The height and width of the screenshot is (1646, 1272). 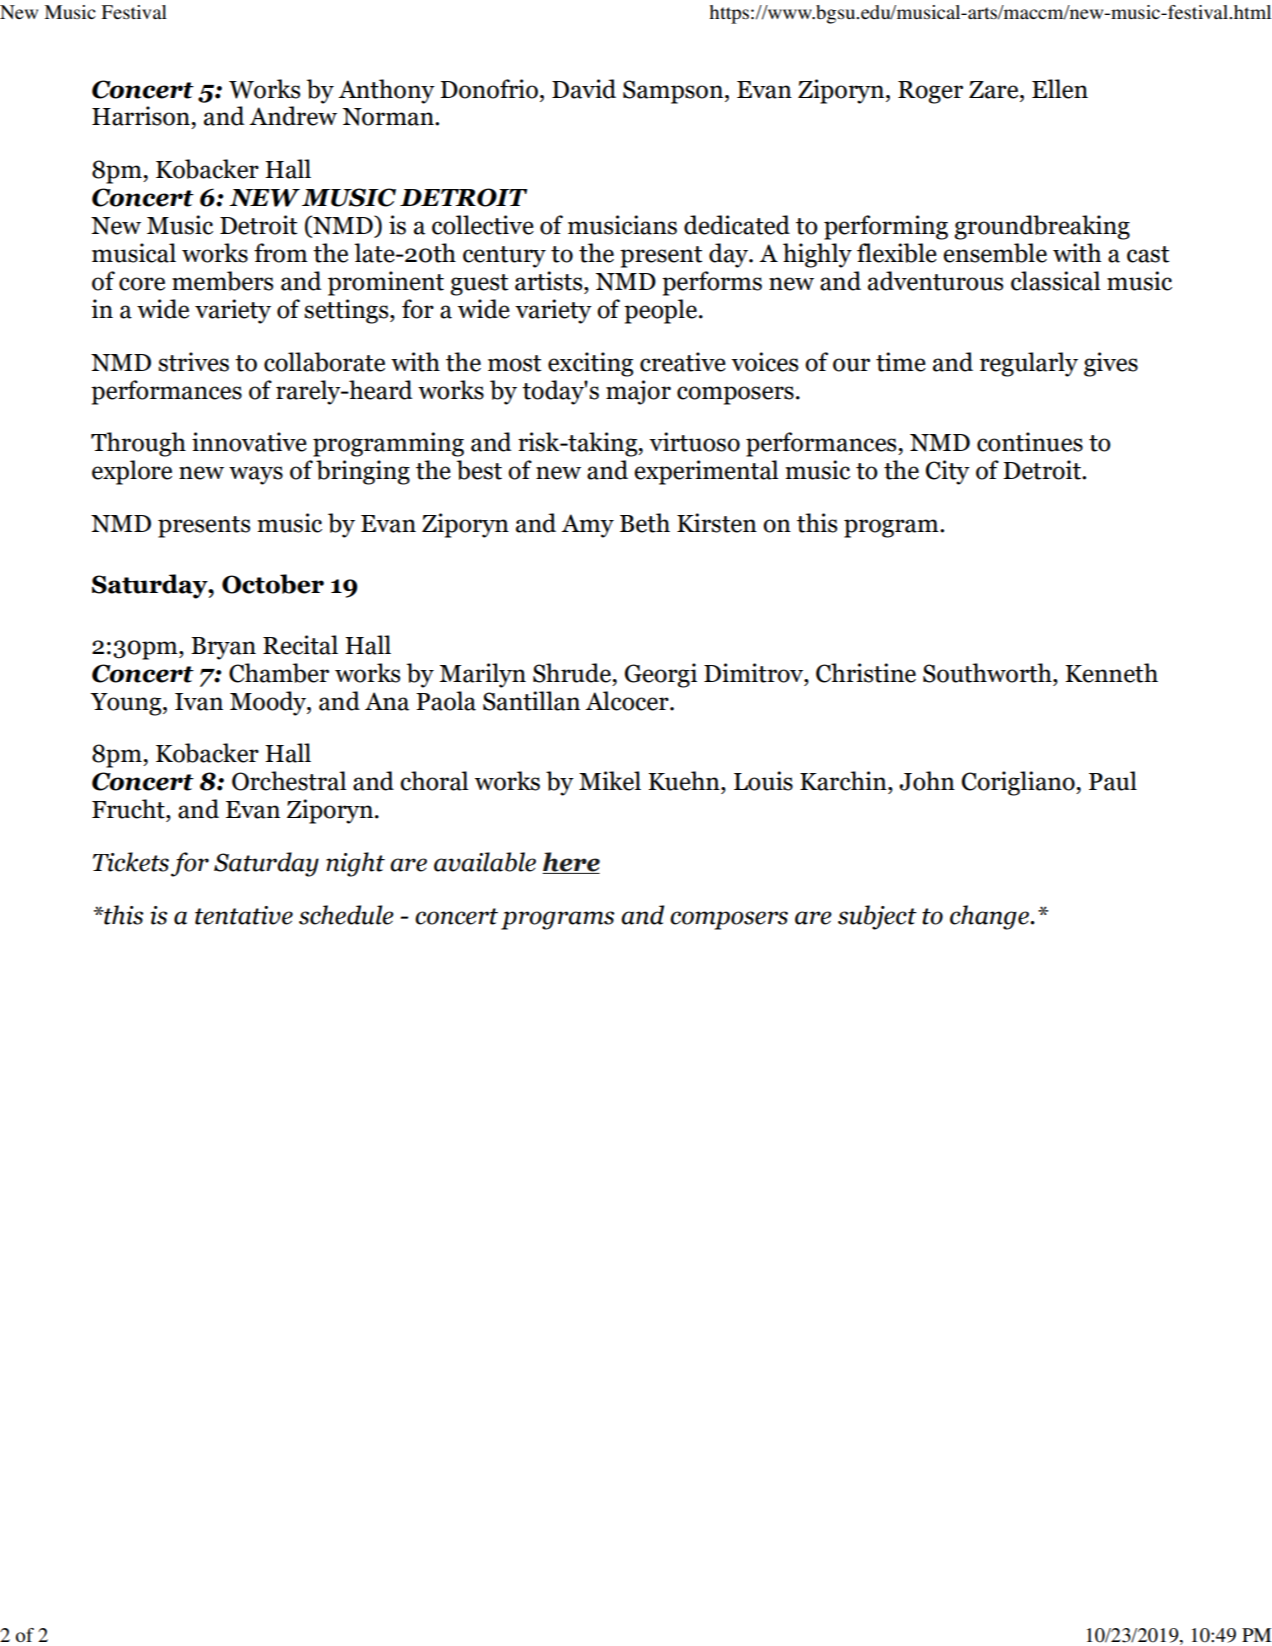 I want to click on performs, so click(x=712, y=283).
